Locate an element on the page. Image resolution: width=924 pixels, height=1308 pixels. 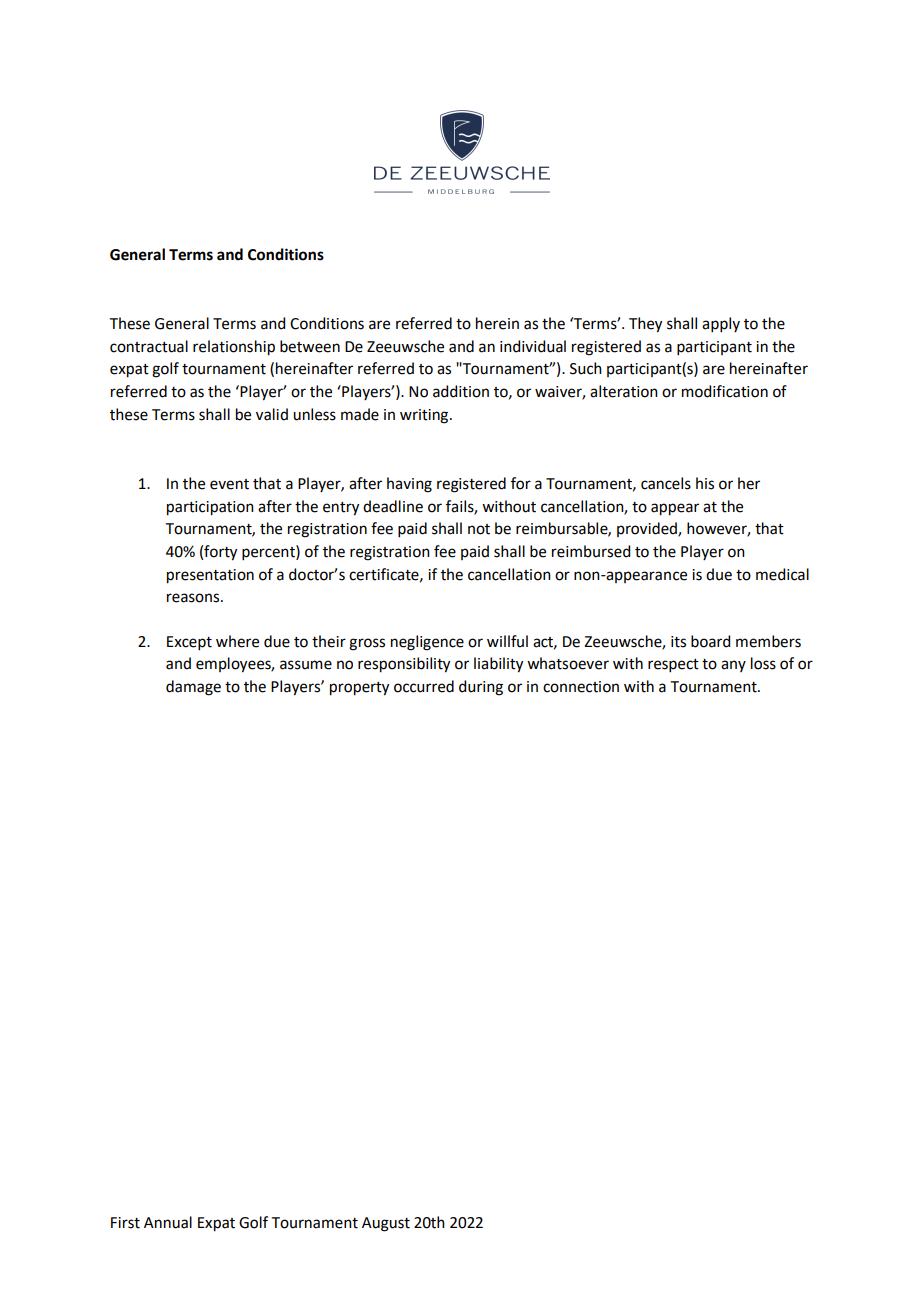
Annual is located at coordinates (168, 1222).
